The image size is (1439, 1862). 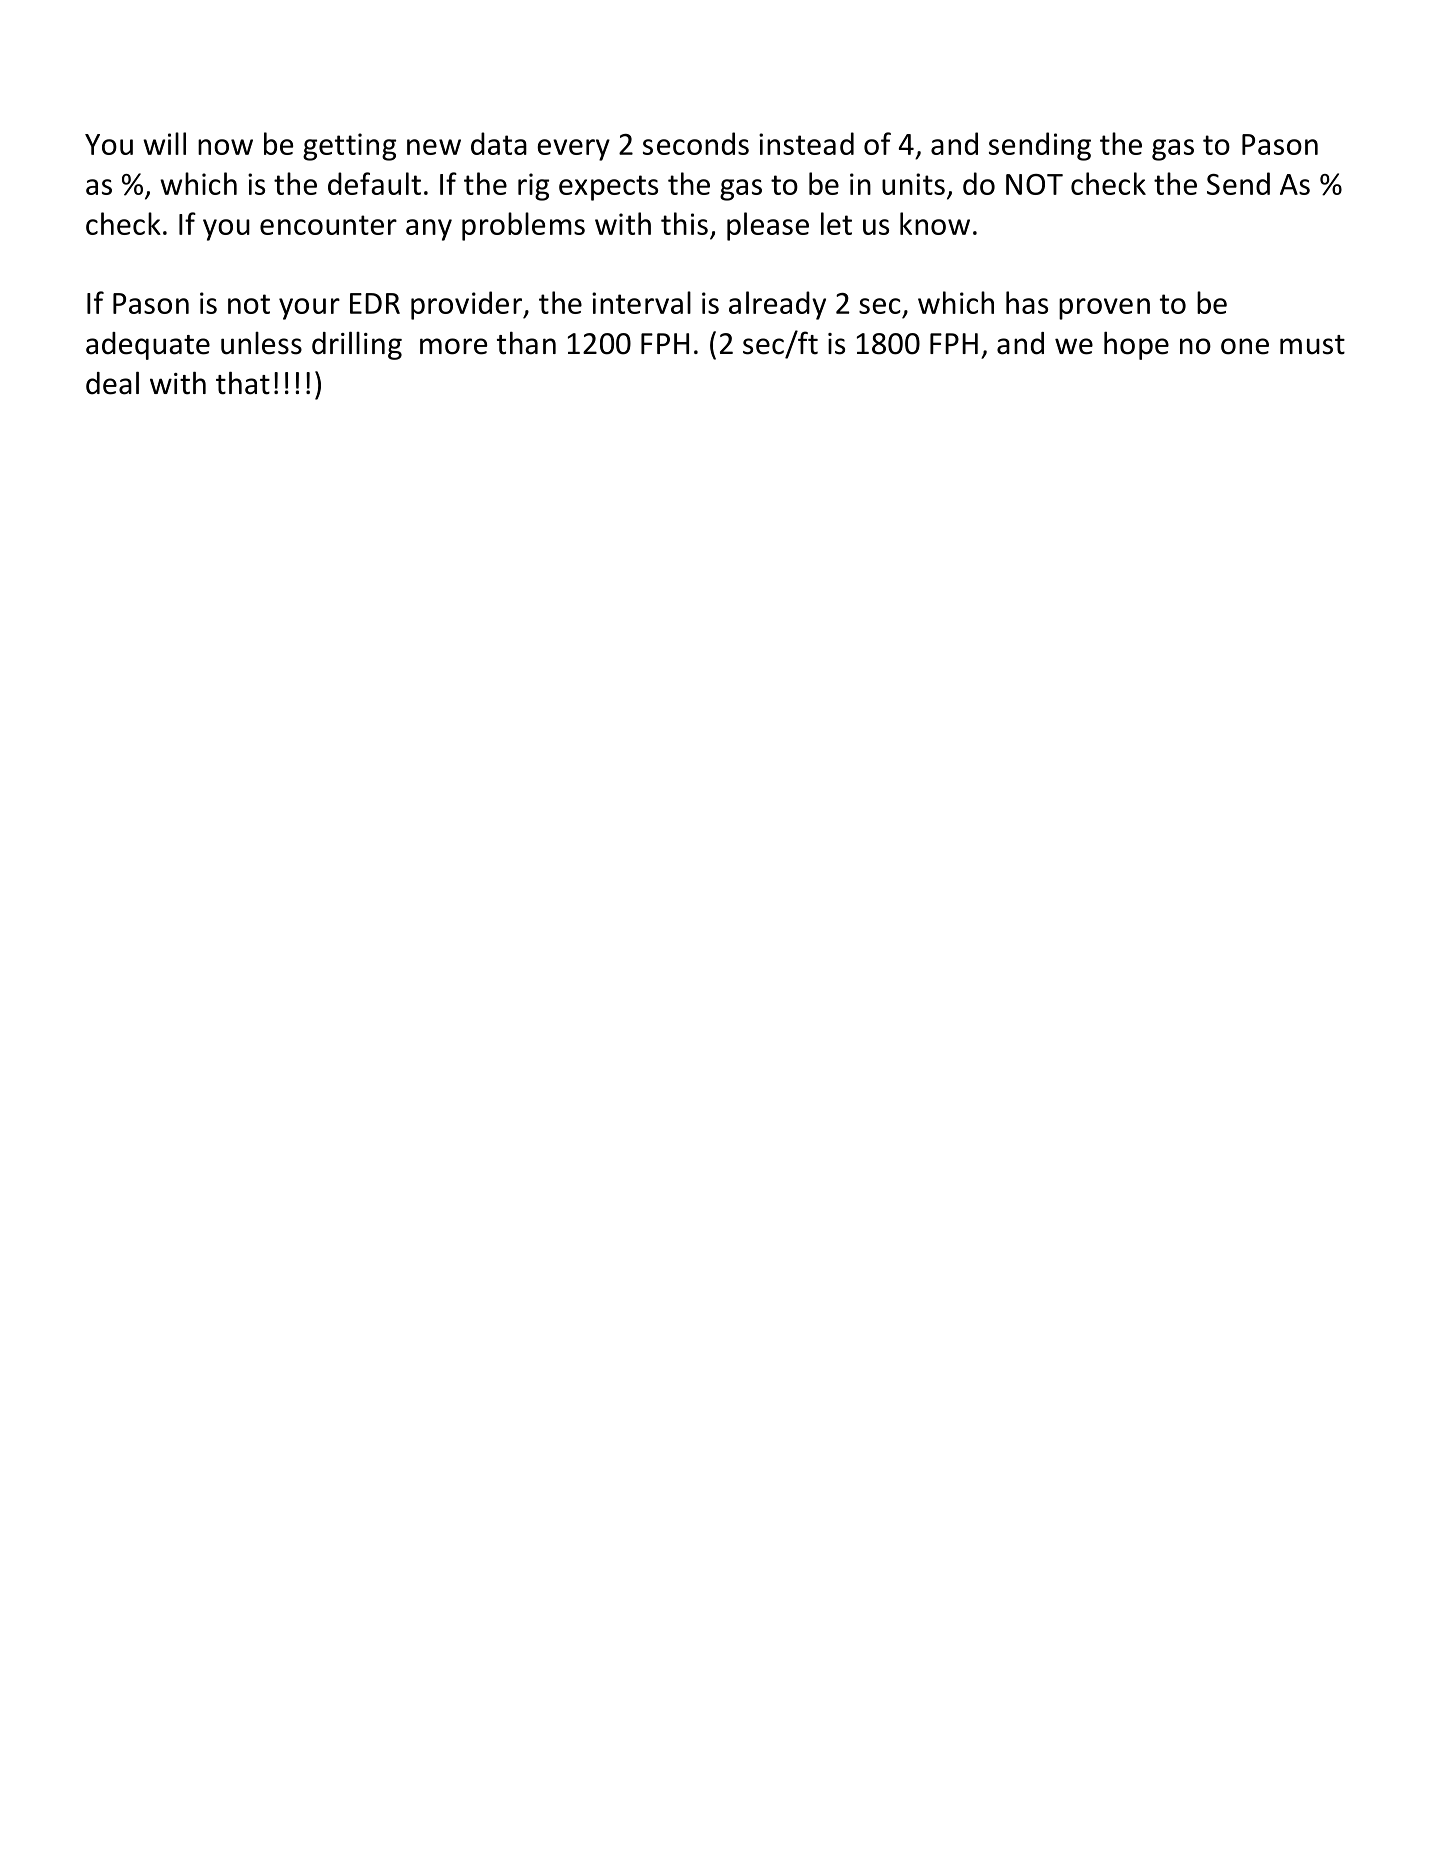 I want to click on has, so click(x=1027, y=302).
